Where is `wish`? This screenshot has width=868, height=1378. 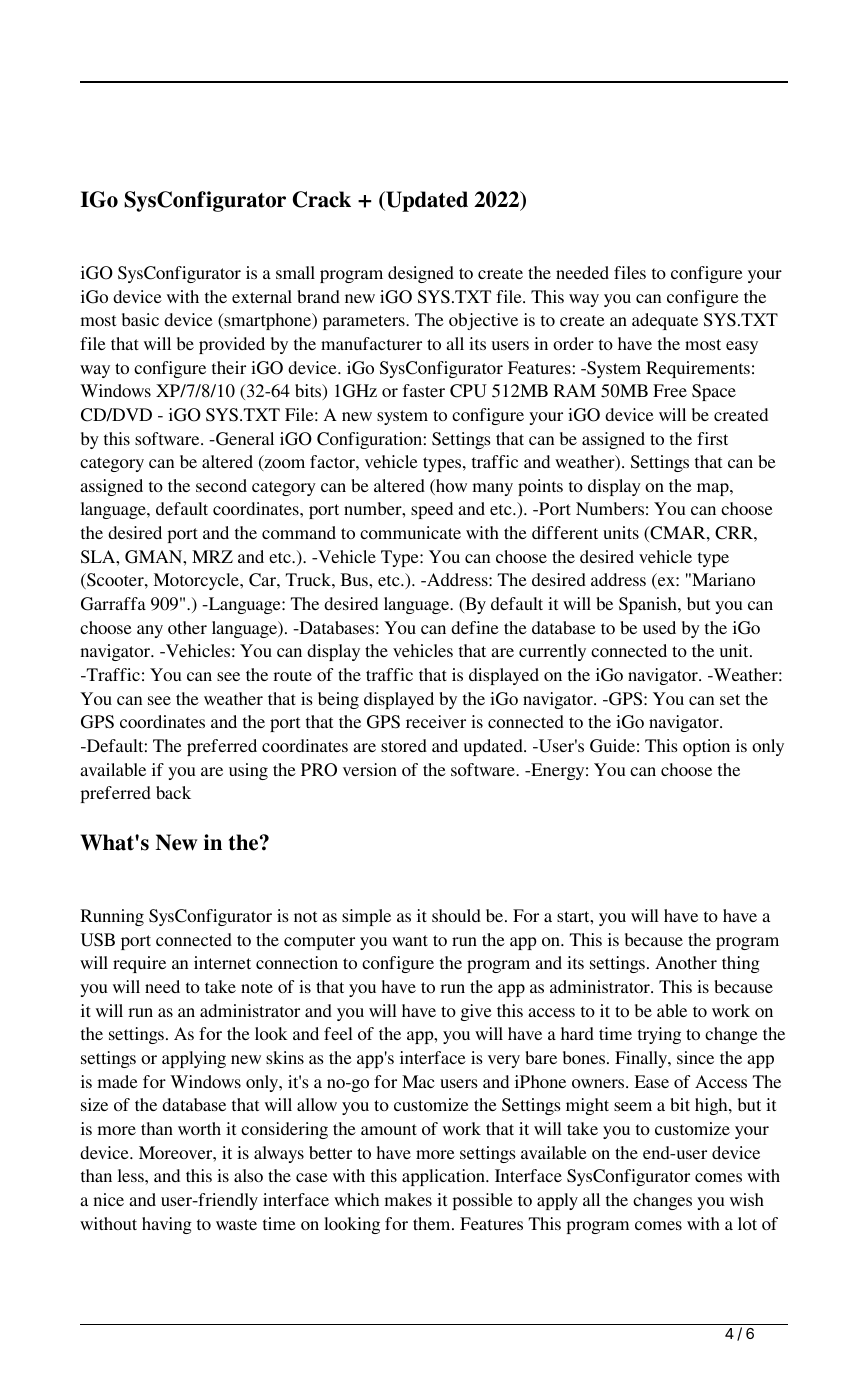
wish is located at coordinates (747, 1199).
